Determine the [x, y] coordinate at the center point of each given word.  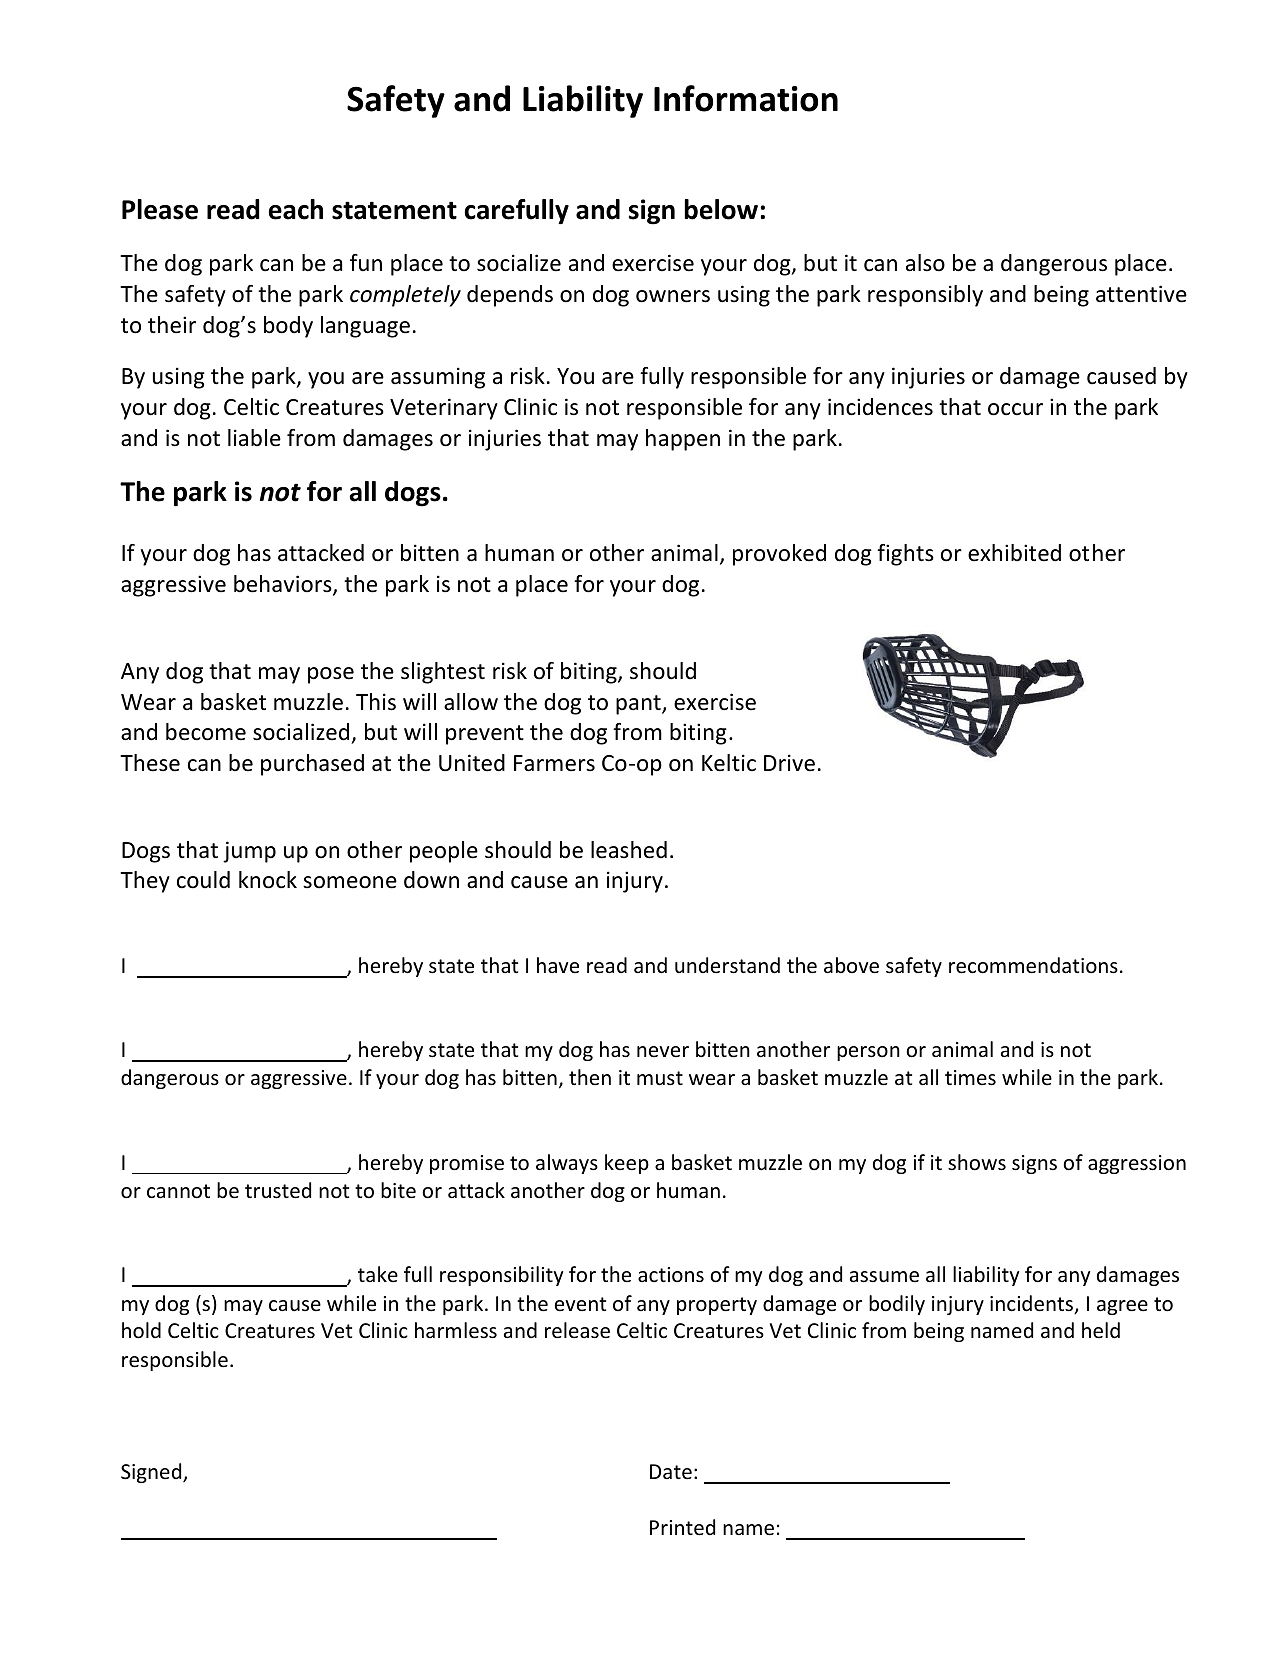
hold [141, 1330]
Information [746, 98]
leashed [629, 850]
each [296, 209]
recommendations [1033, 965]
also [925, 263]
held [1101, 1330]
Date [671, 1472]
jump [249, 852]
